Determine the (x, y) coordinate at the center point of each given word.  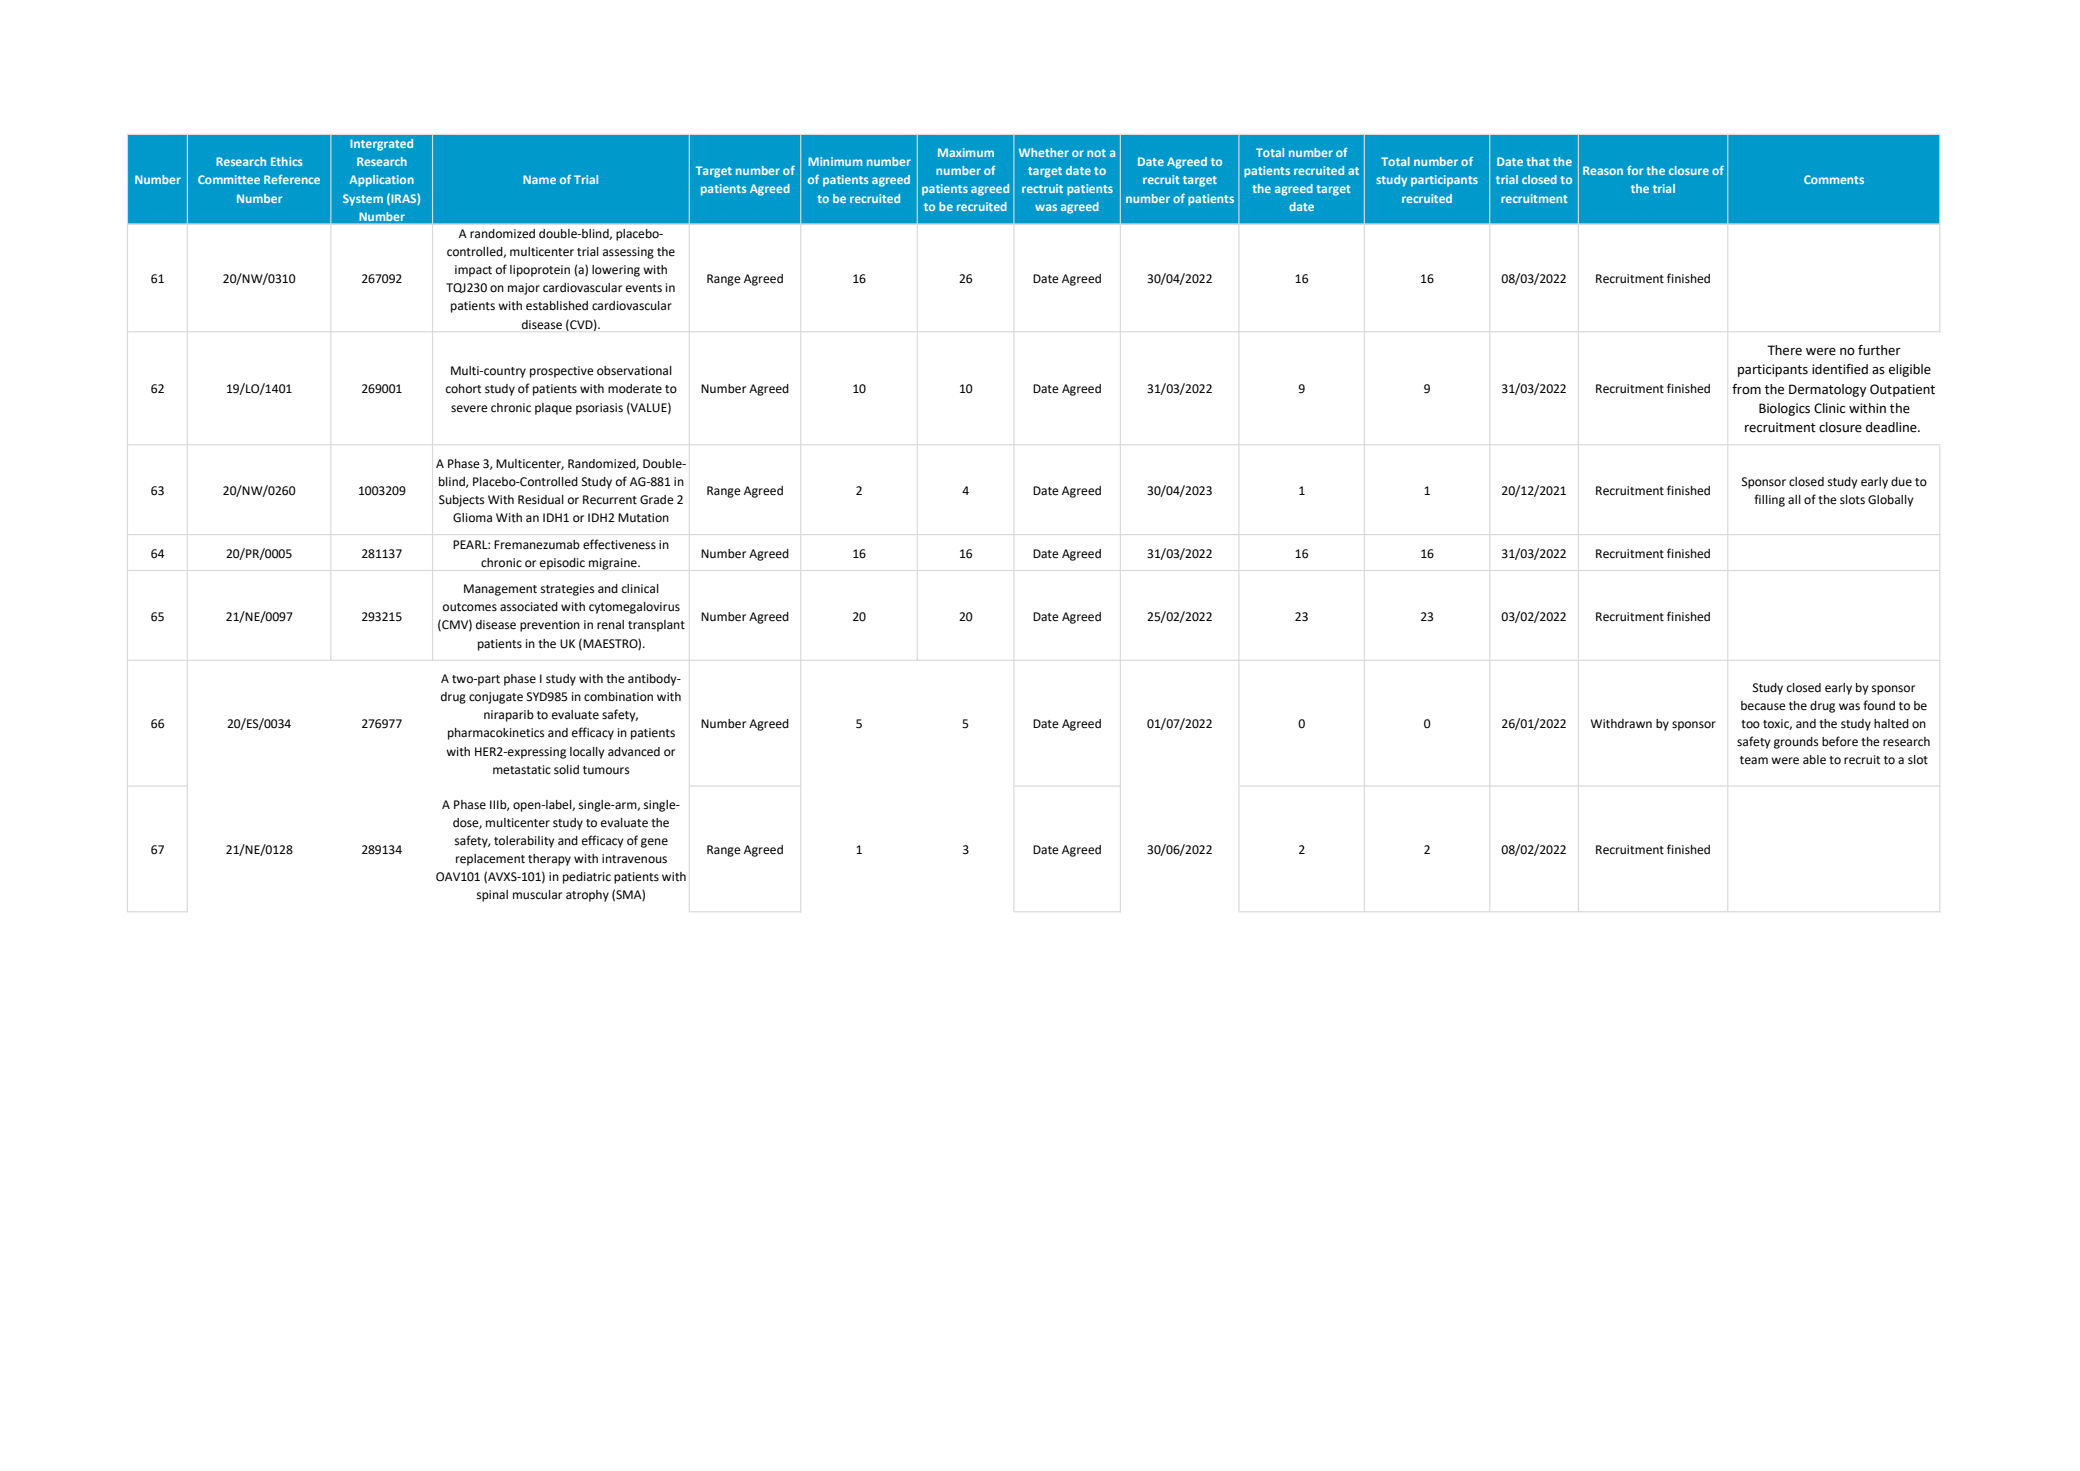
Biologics (1784, 409)
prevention (550, 626)
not (1096, 153)
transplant (656, 626)
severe (469, 409)
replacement (490, 860)
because (1763, 706)
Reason (1603, 170)
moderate (635, 389)
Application (381, 181)
